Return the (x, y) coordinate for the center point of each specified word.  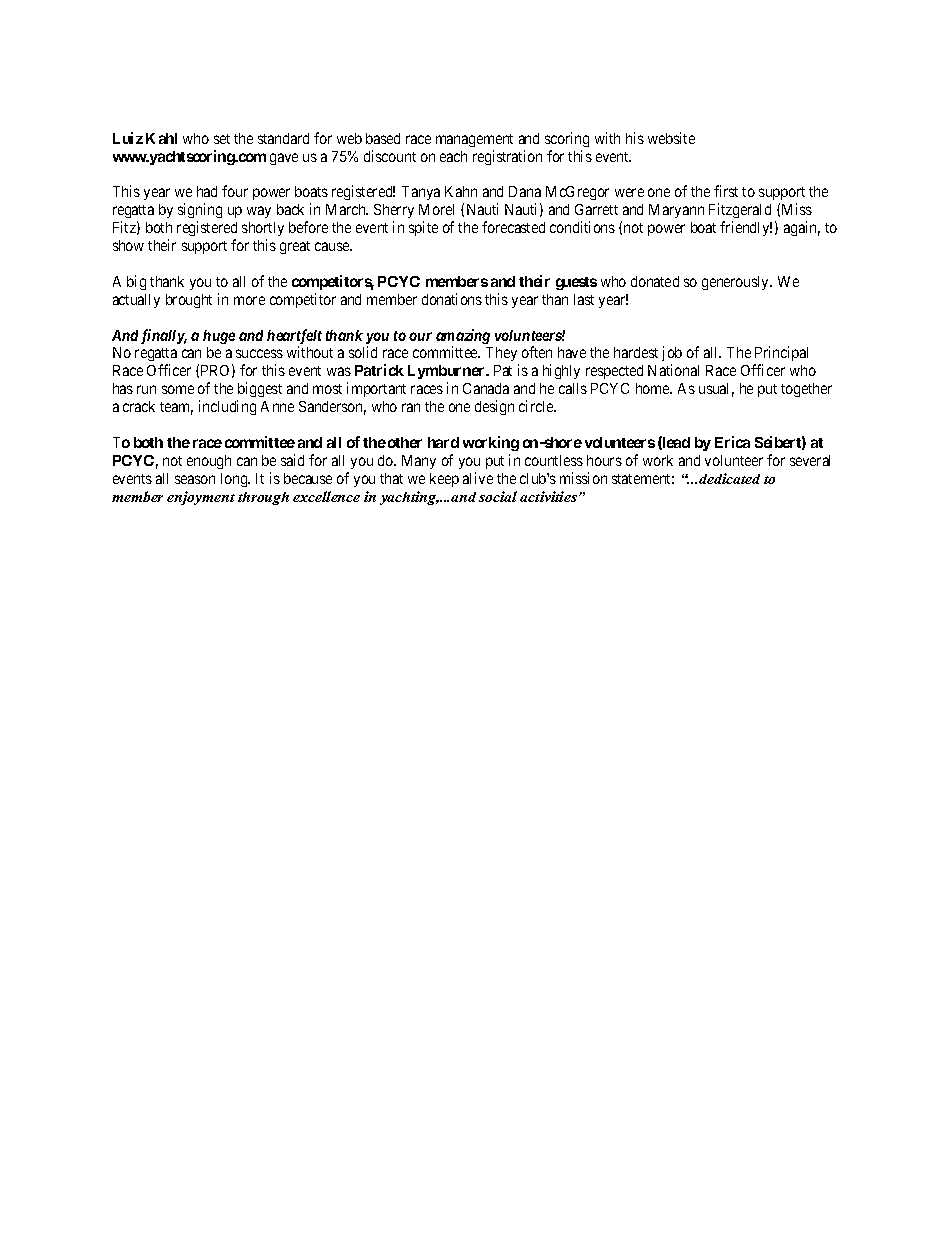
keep (444, 480)
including (227, 407)
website (671, 138)
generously (737, 283)
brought (189, 301)
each (453, 156)
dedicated (729, 478)
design (494, 407)
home (654, 388)
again (802, 228)
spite (423, 228)
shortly (263, 229)
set (222, 139)
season (195, 479)
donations (452, 299)
